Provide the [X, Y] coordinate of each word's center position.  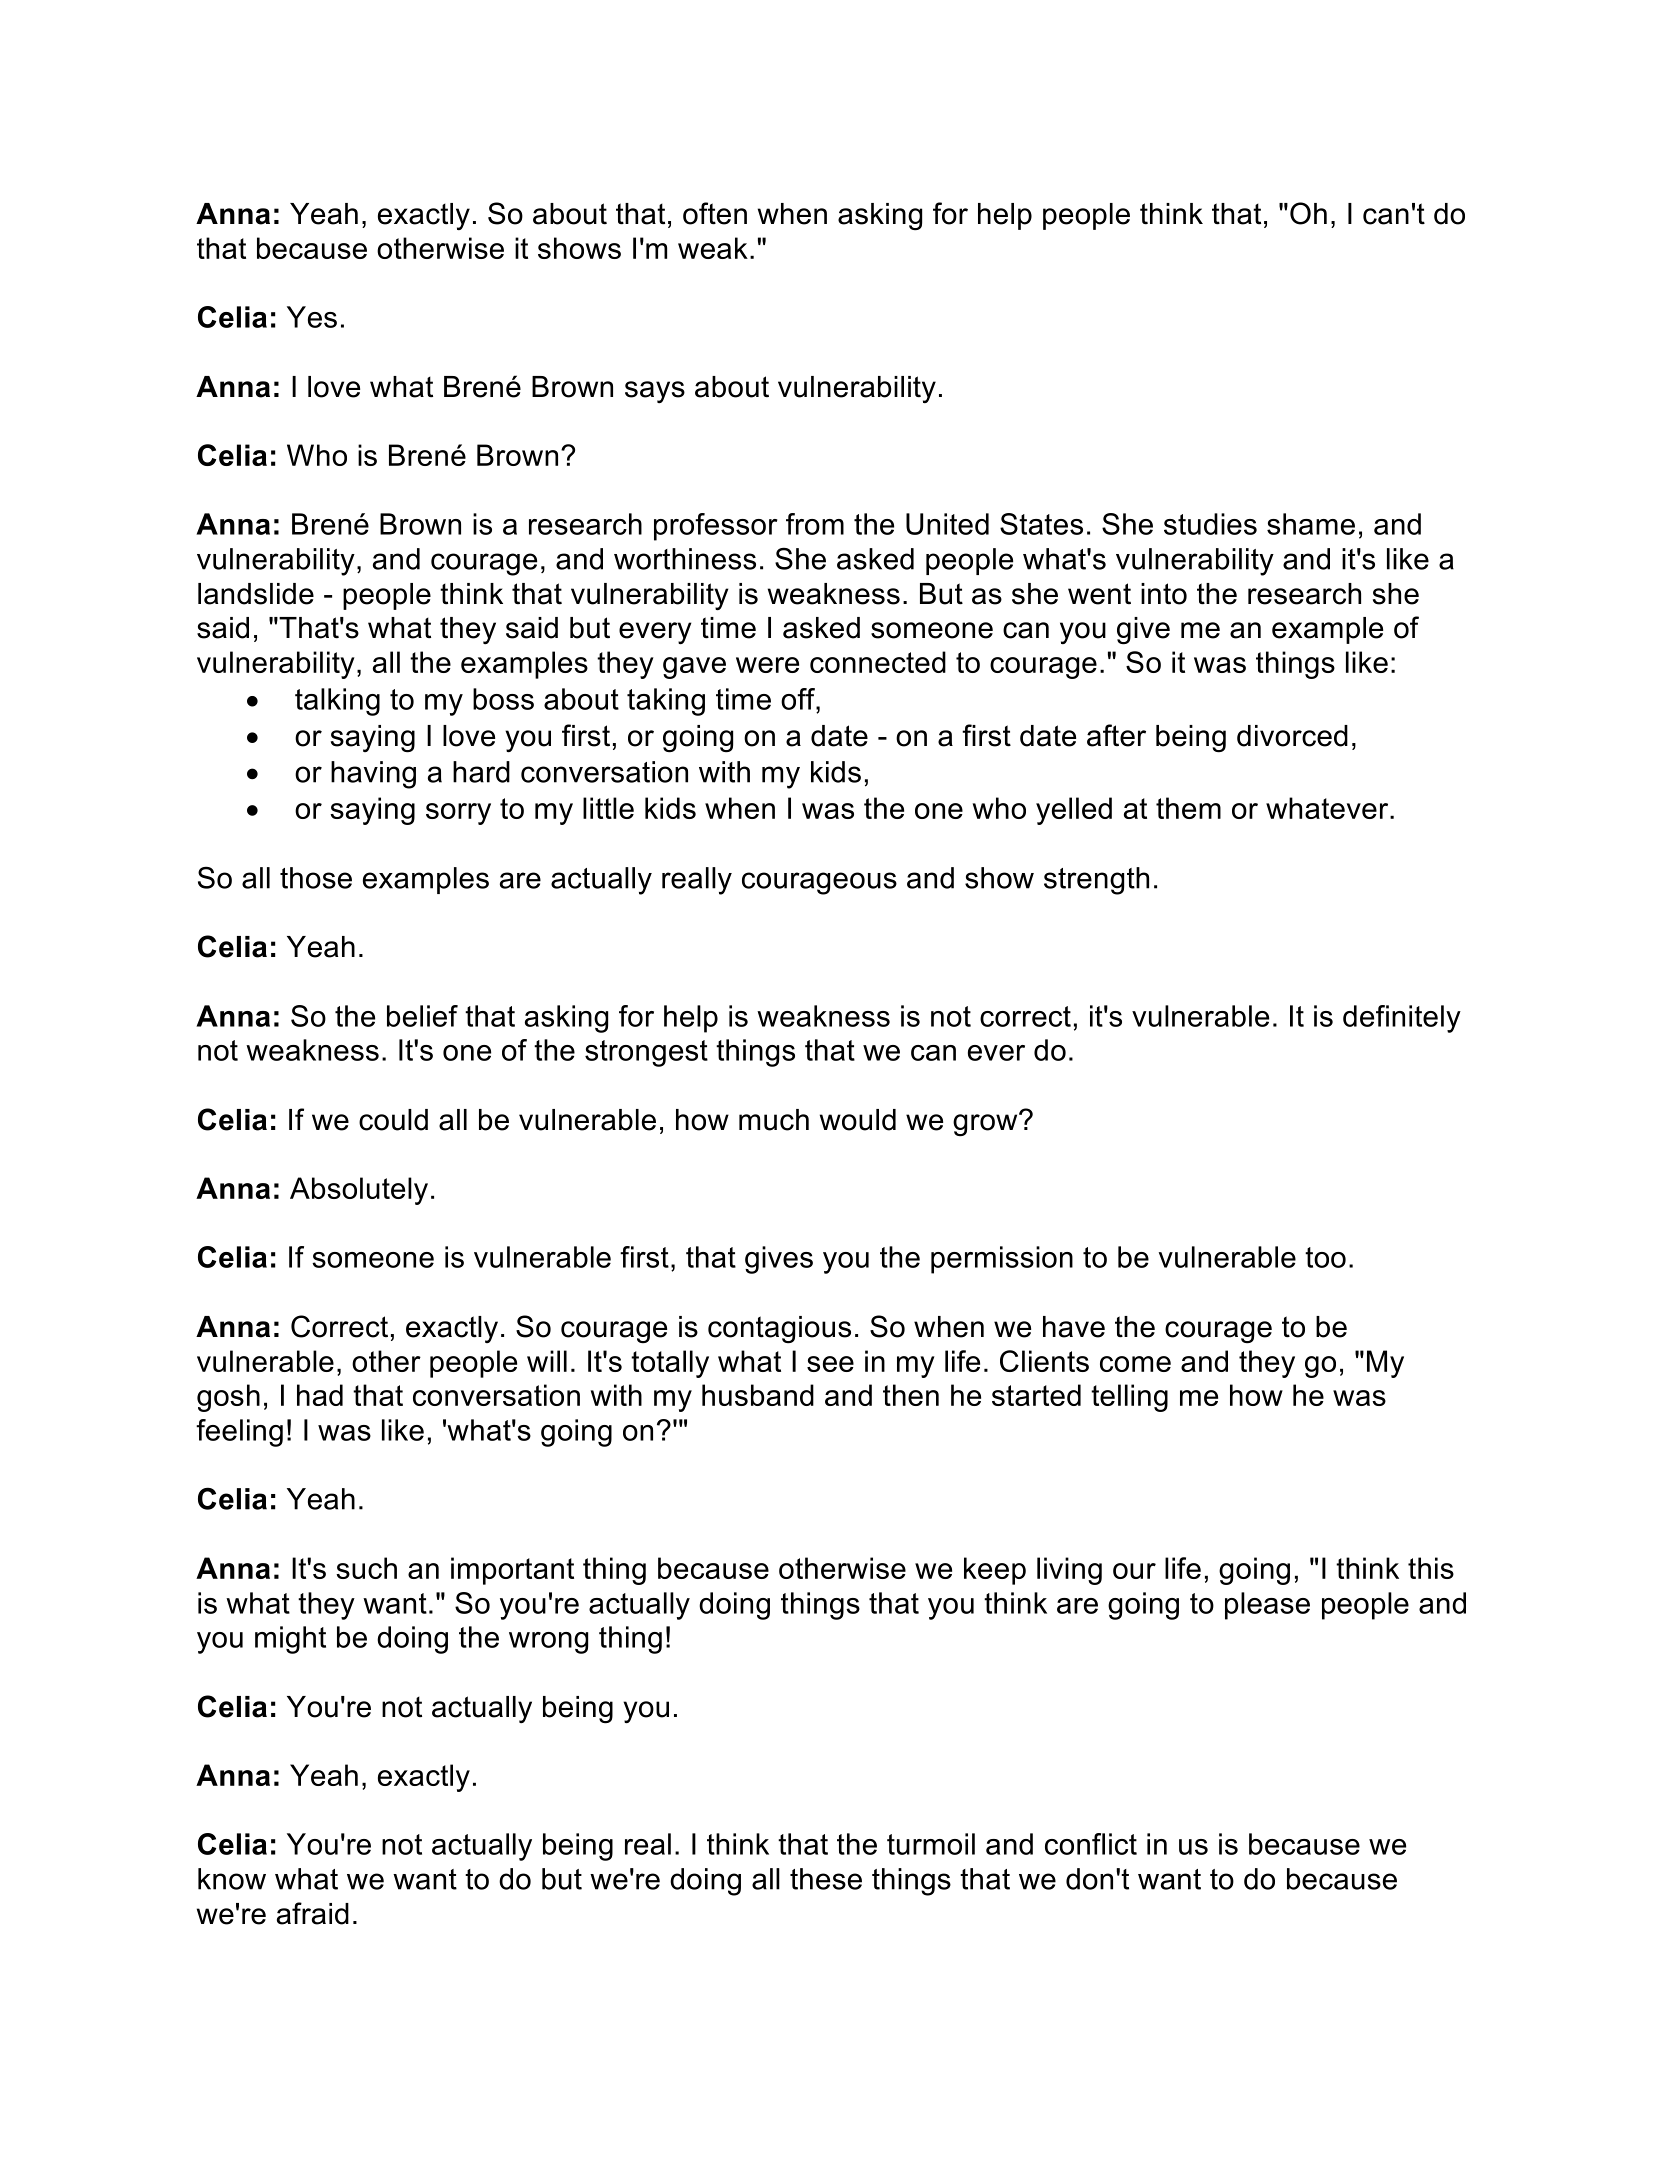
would [858, 1120]
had [320, 1395]
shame [1311, 524]
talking [337, 702]
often [715, 213]
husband [758, 1395]
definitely [1402, 1019]
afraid [313, 1913]
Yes [312, 317]
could [393, 1120]
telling [1129, 1398]
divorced [1292, 736]
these [826, 1879]
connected [878, 662]
